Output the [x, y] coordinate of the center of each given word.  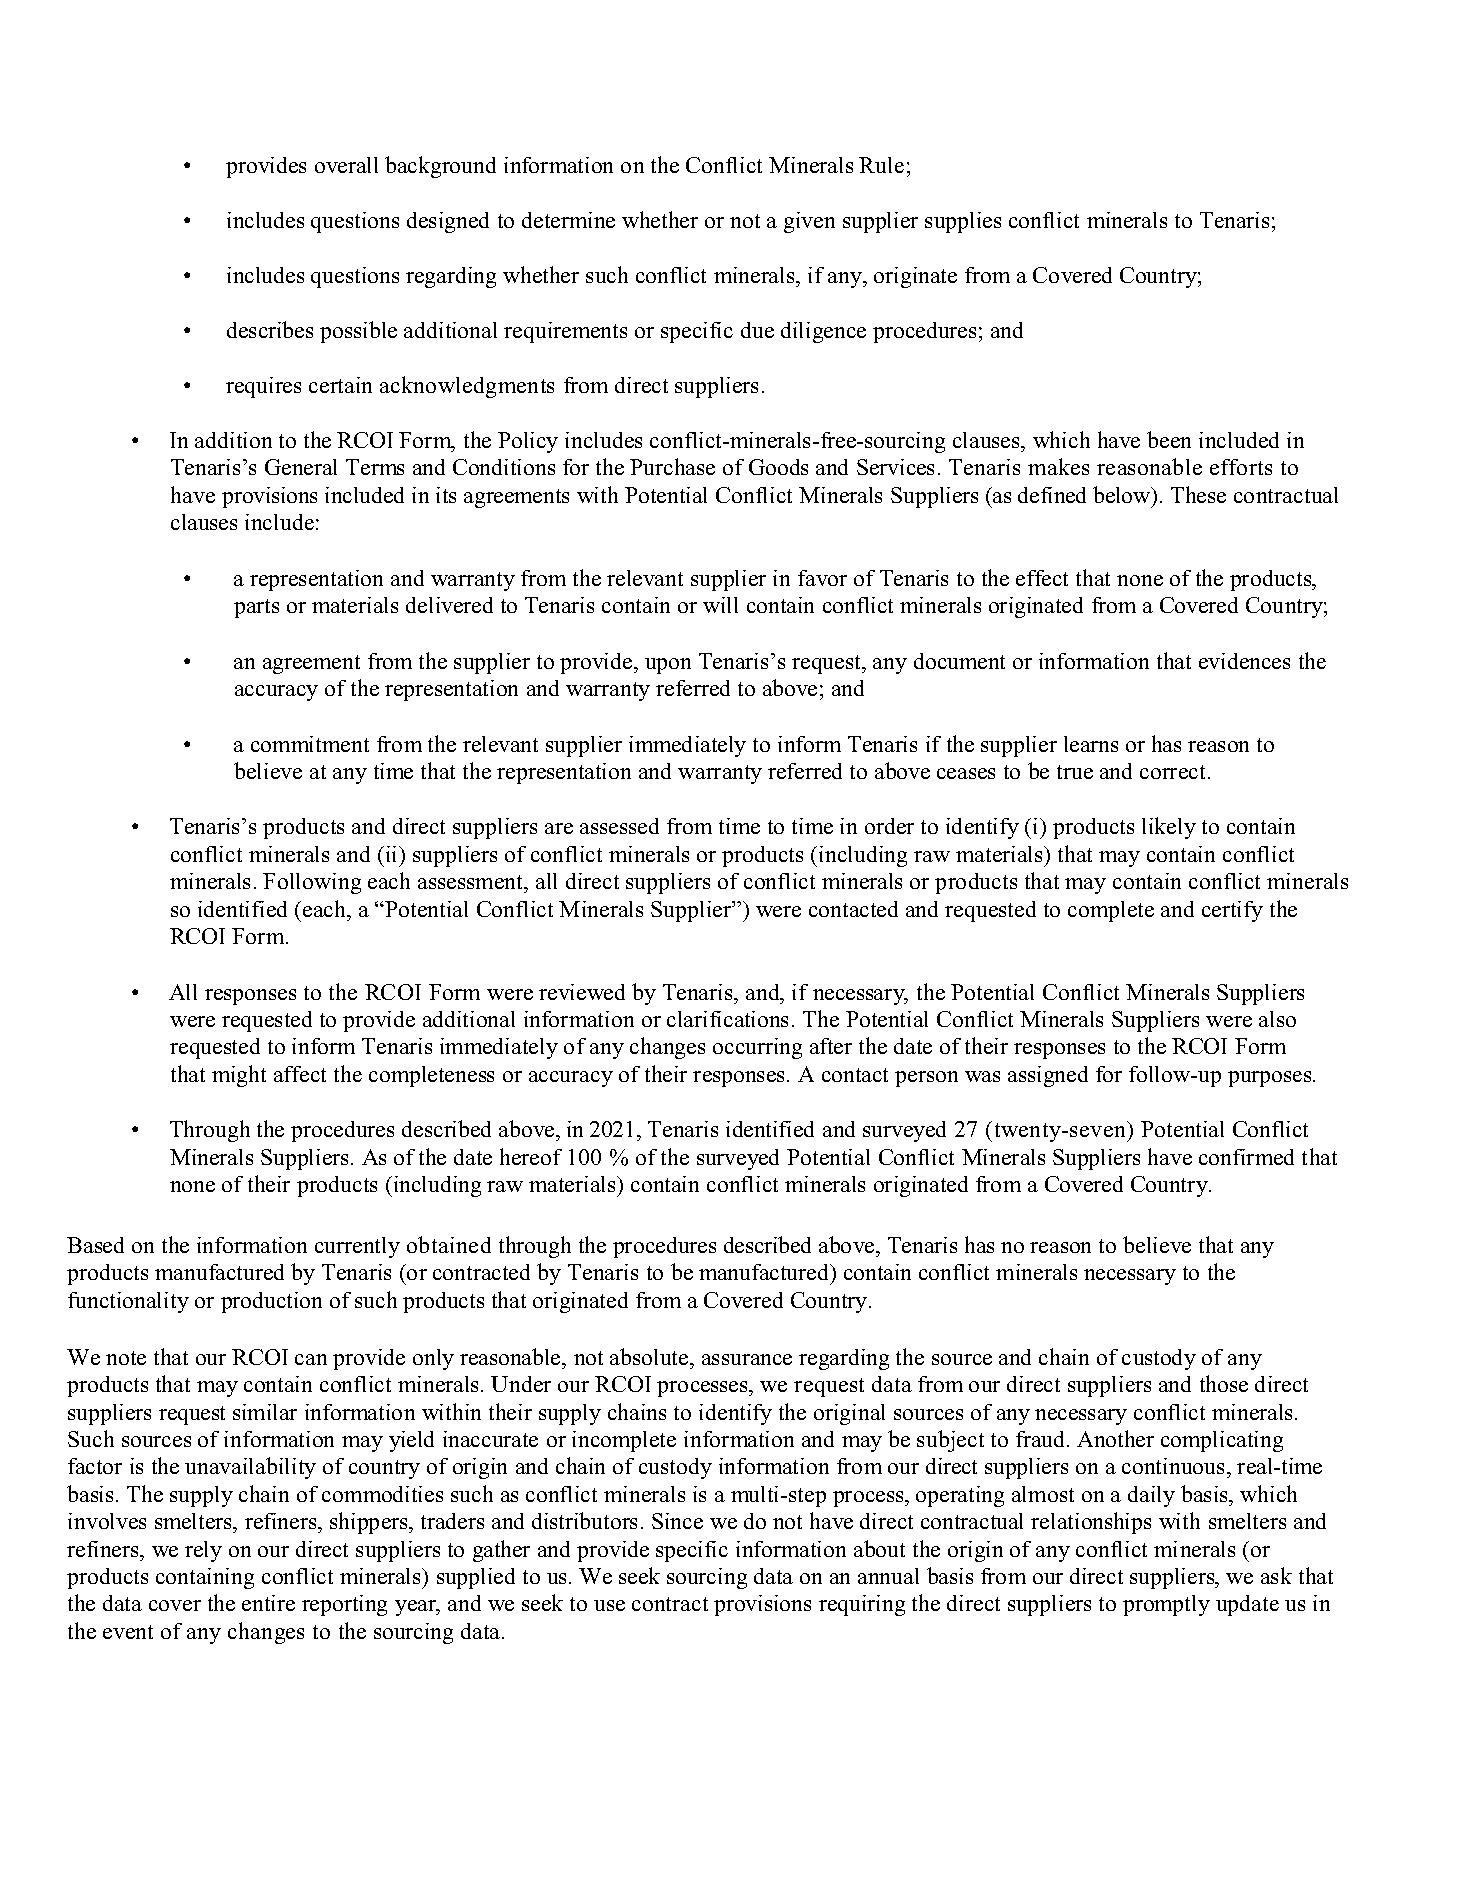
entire [268, 1603]
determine [568, 220]
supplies [963, 222]
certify [1232, 911]
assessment [472, 884]
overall [346, 165]
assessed [619, 826]
